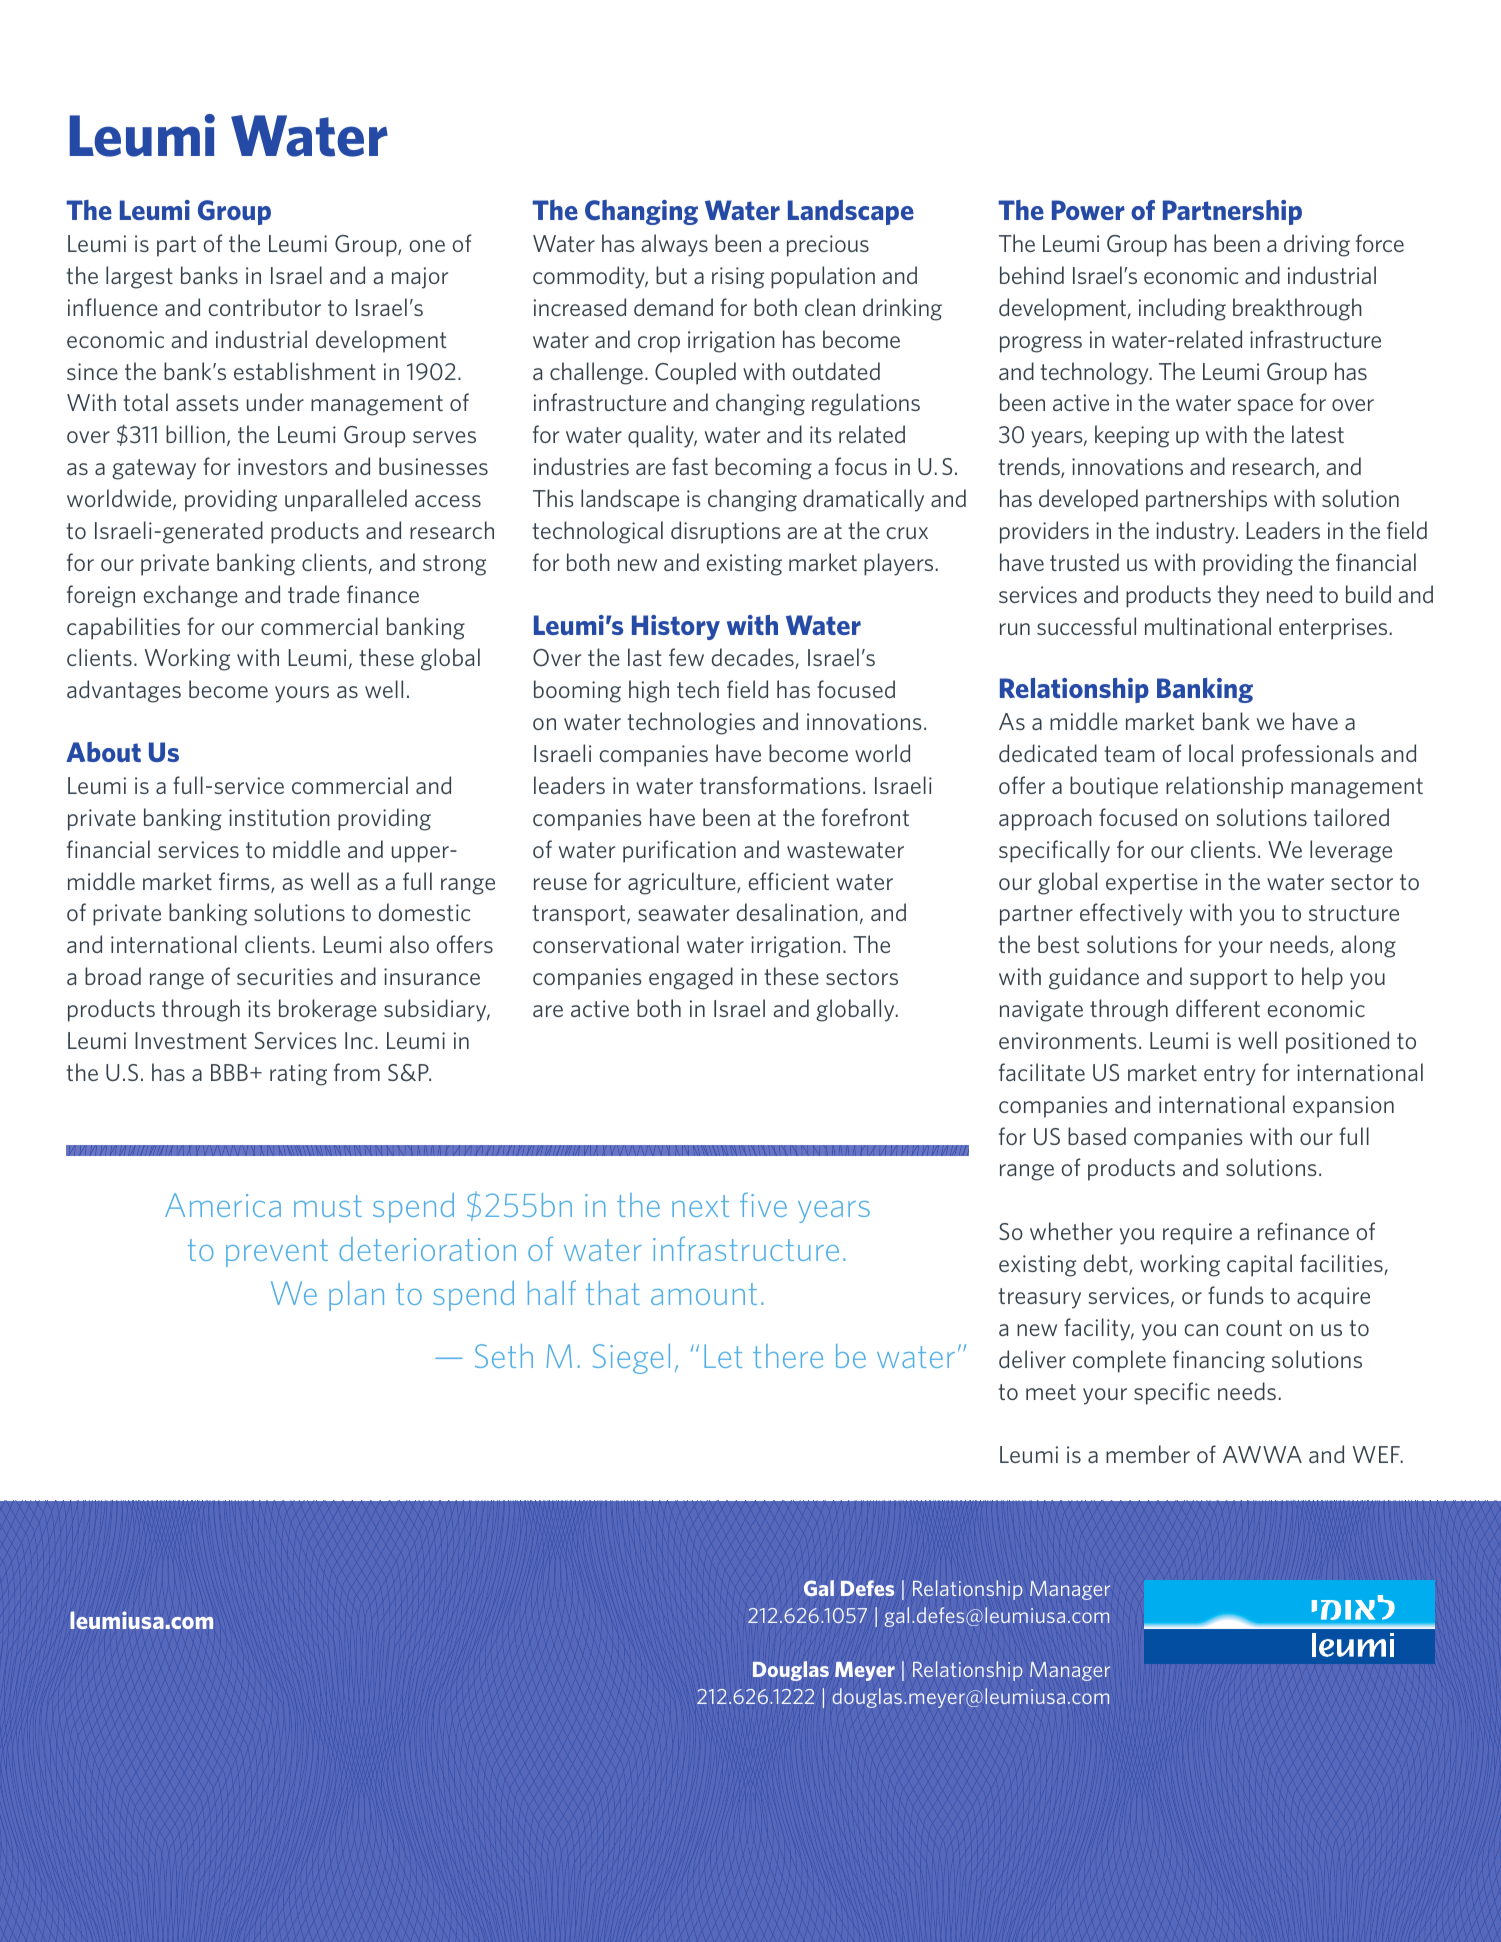 Image resolution: width=1501 pixels, height=1942 pixels. Describe the element at coordinates (674, 245) in the screenshot. I see `always` at that location.
